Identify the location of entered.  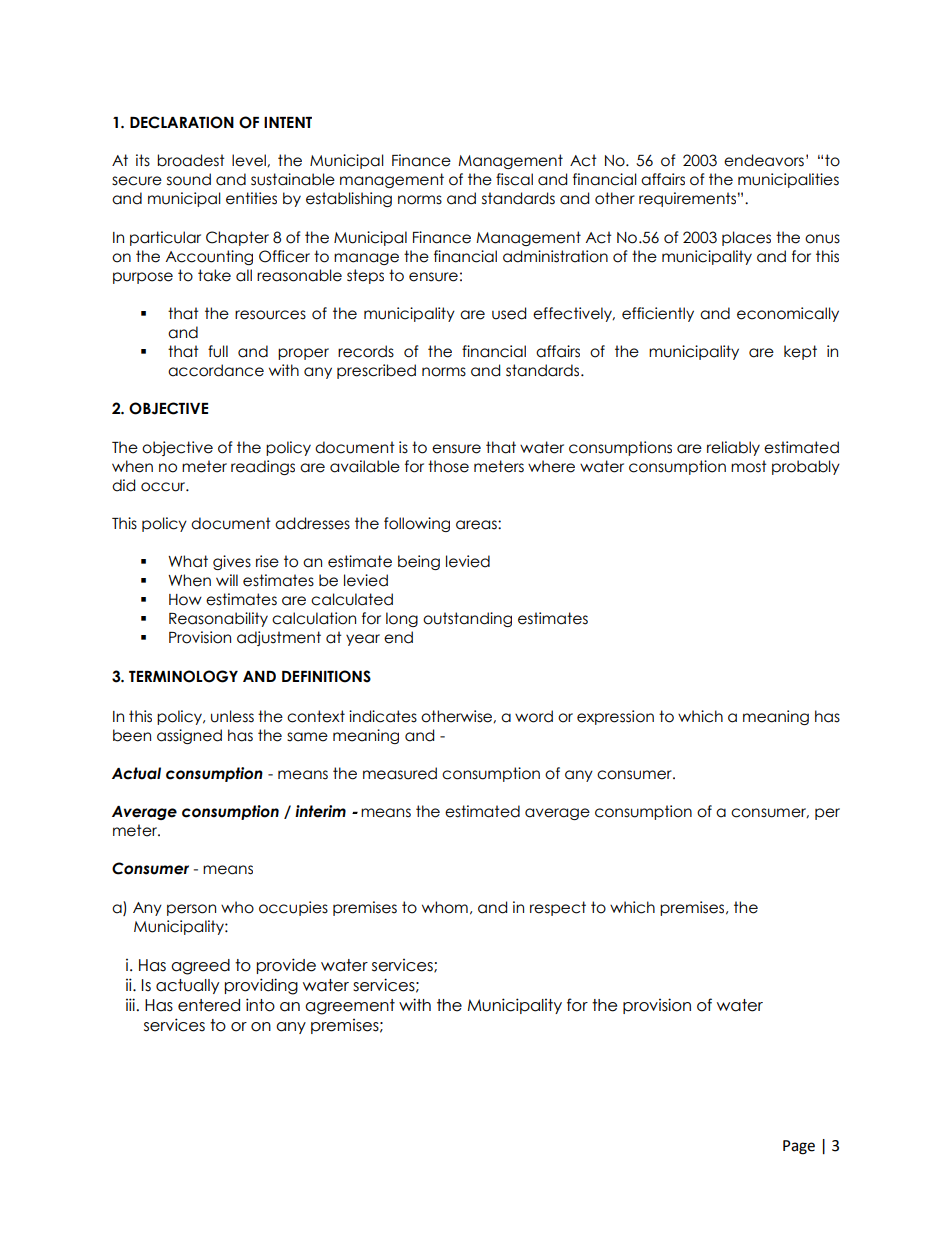
(209, 1005).
